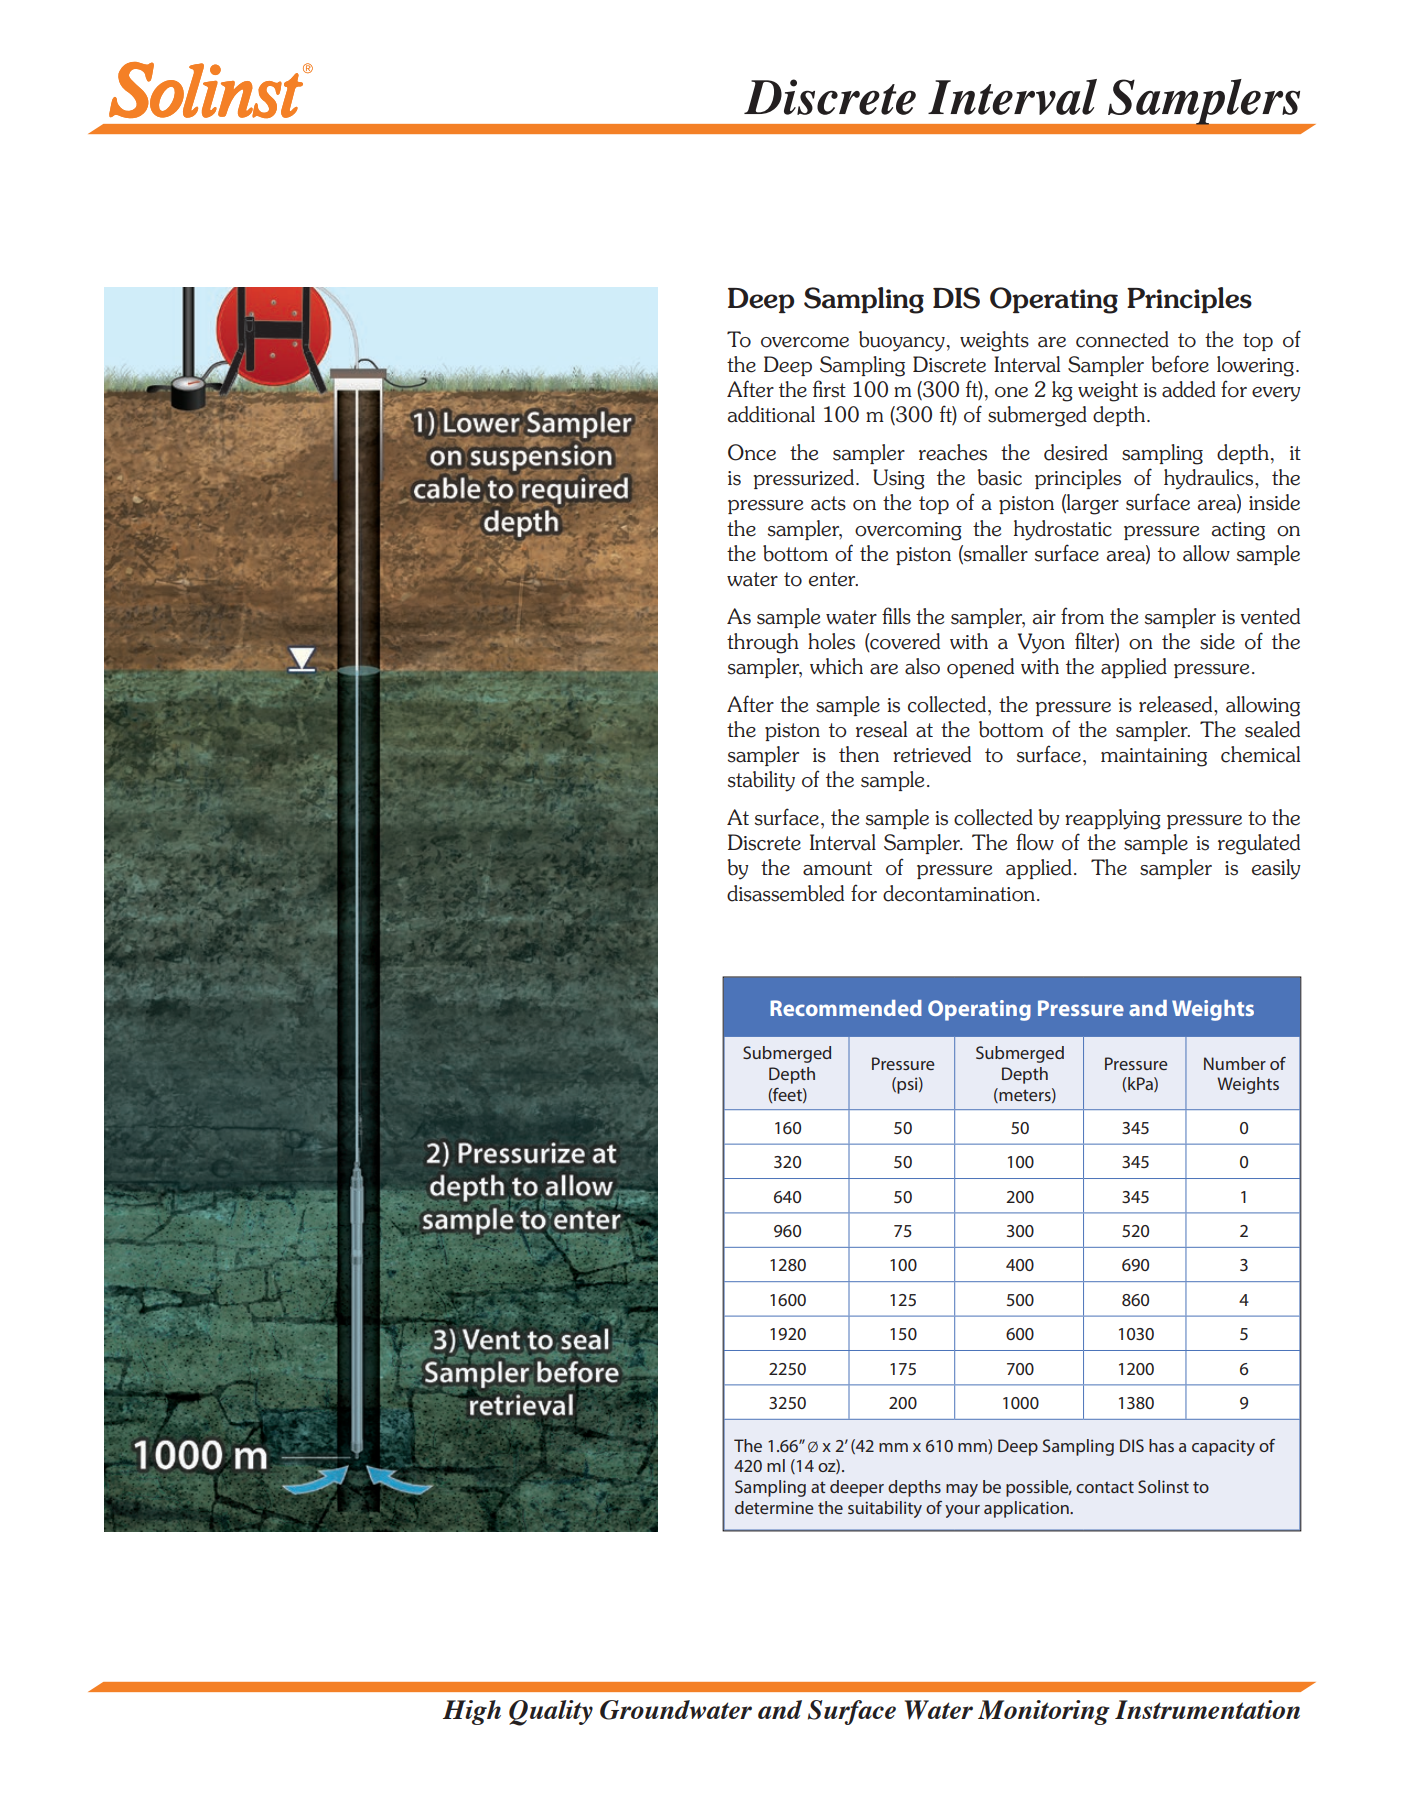 The image size is (1404, 1816). Describe the element at coordinates (752, 452) in the page. I see `Once` at that location.
